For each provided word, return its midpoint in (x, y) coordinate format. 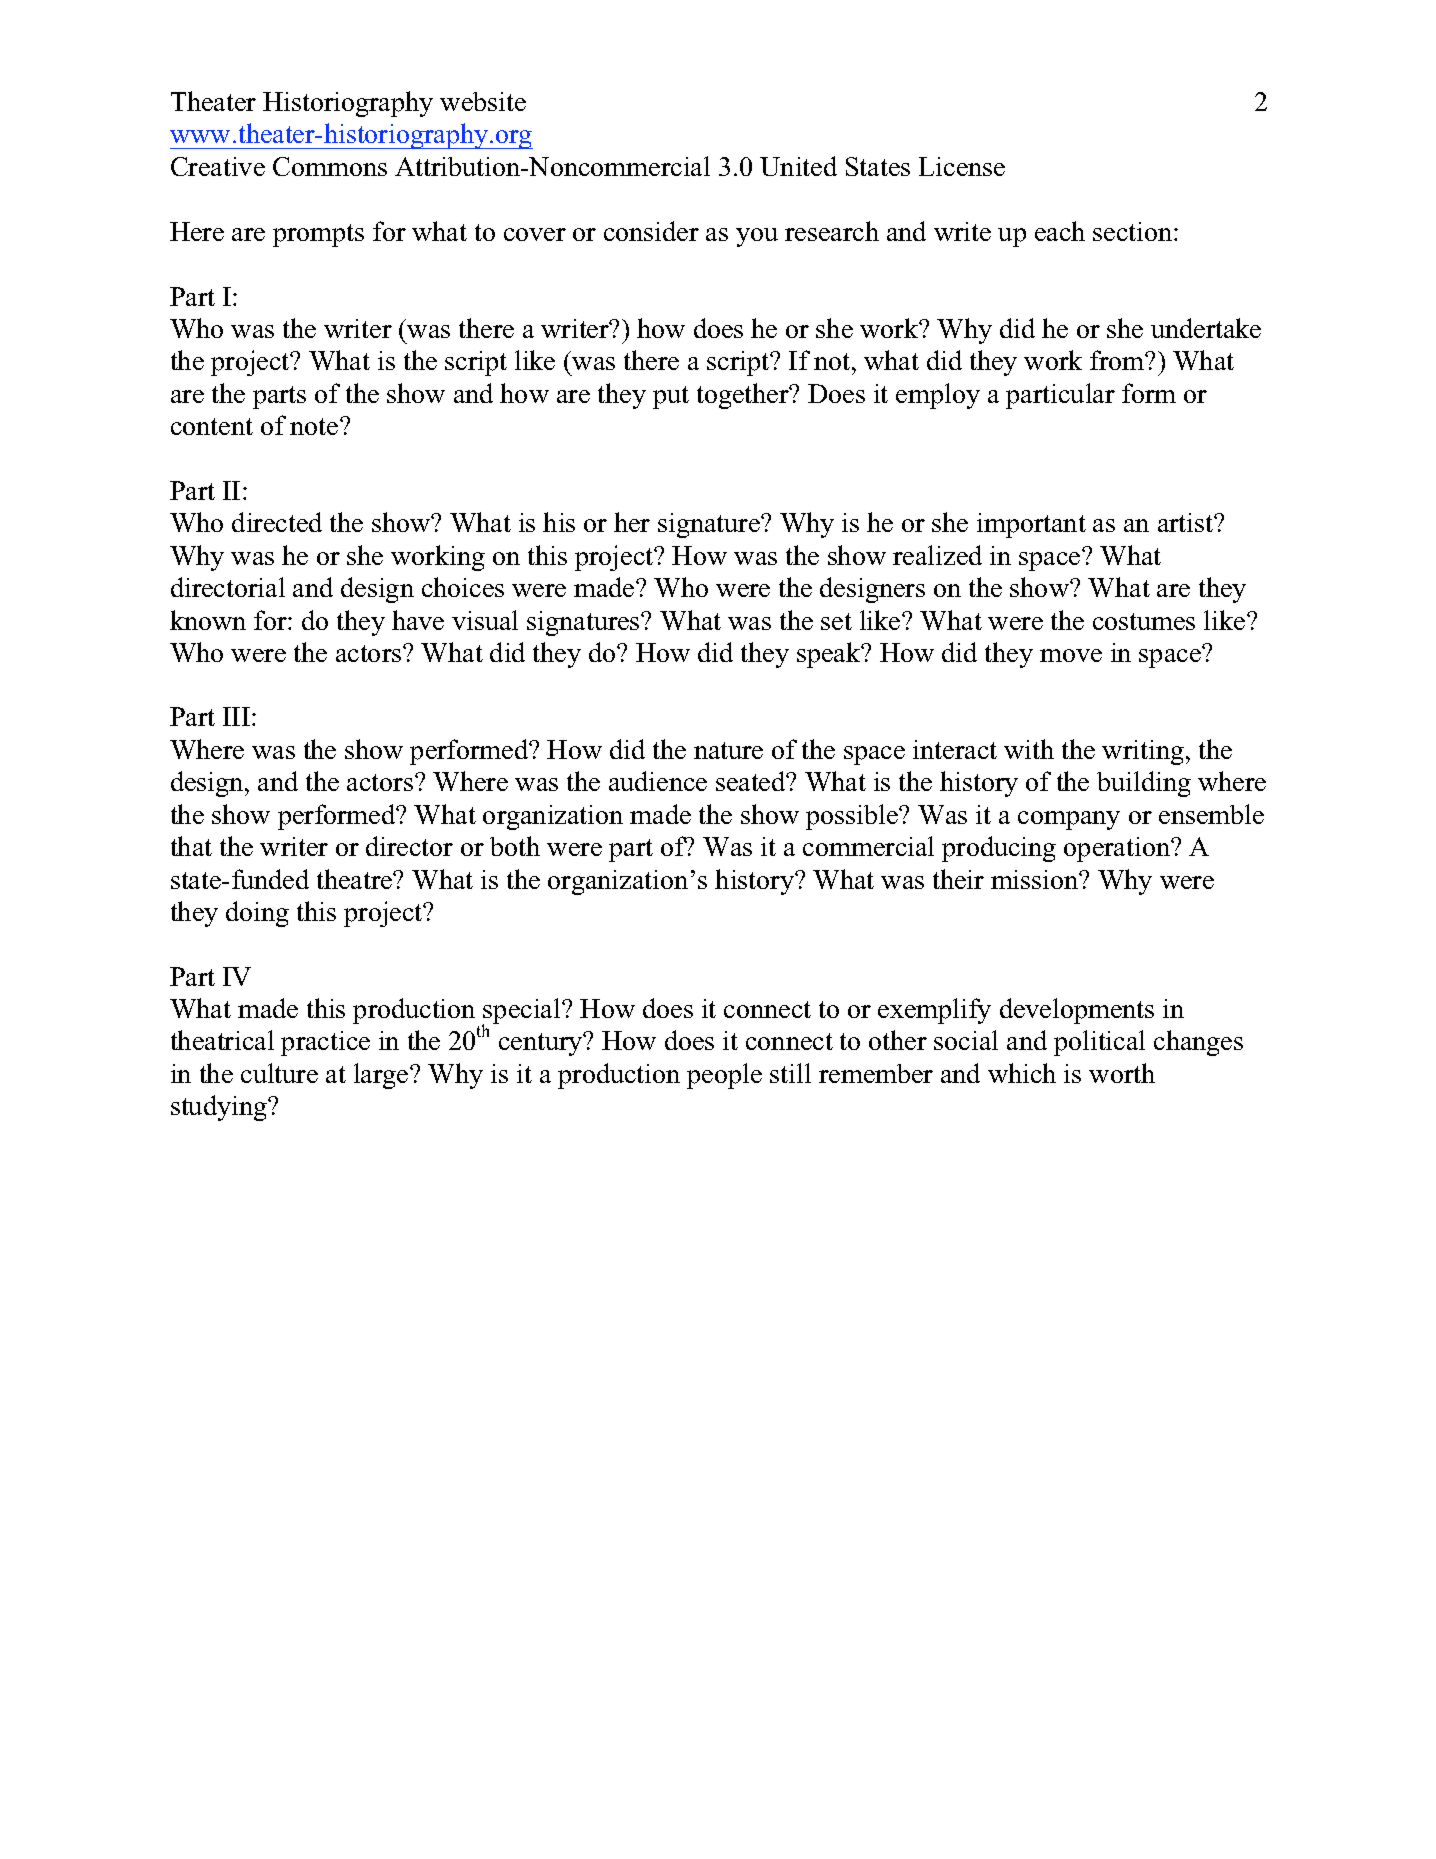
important (1031, 525)
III (236, 716)
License (962, 166)
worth (1122, 1073)
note (315, 426)
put (671, 397)
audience (658, 781)
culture (279, 1073)
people (724, 1076)
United (798, 166)
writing (1143, 752)
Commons (330, 166)
